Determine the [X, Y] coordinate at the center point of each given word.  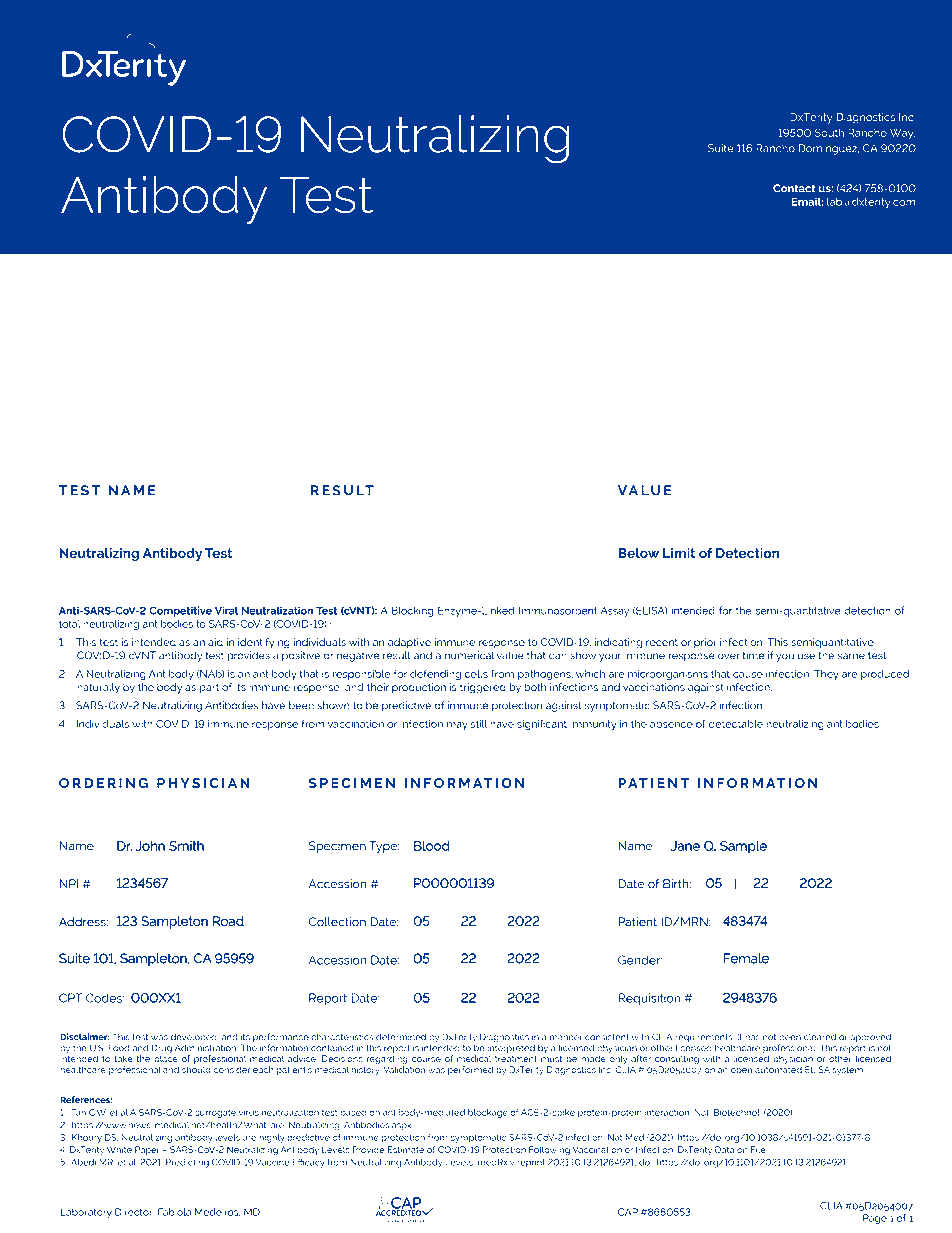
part [209, 688]
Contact [794, 188]
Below [638, 553]
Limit [679, 553]
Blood [431, 846]
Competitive [180, 611]
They [826, 675]
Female [746, 958]
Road [228, 921]
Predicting [187, 1163]
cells [476, 674]
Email [807, 201]
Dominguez [829, 149]
